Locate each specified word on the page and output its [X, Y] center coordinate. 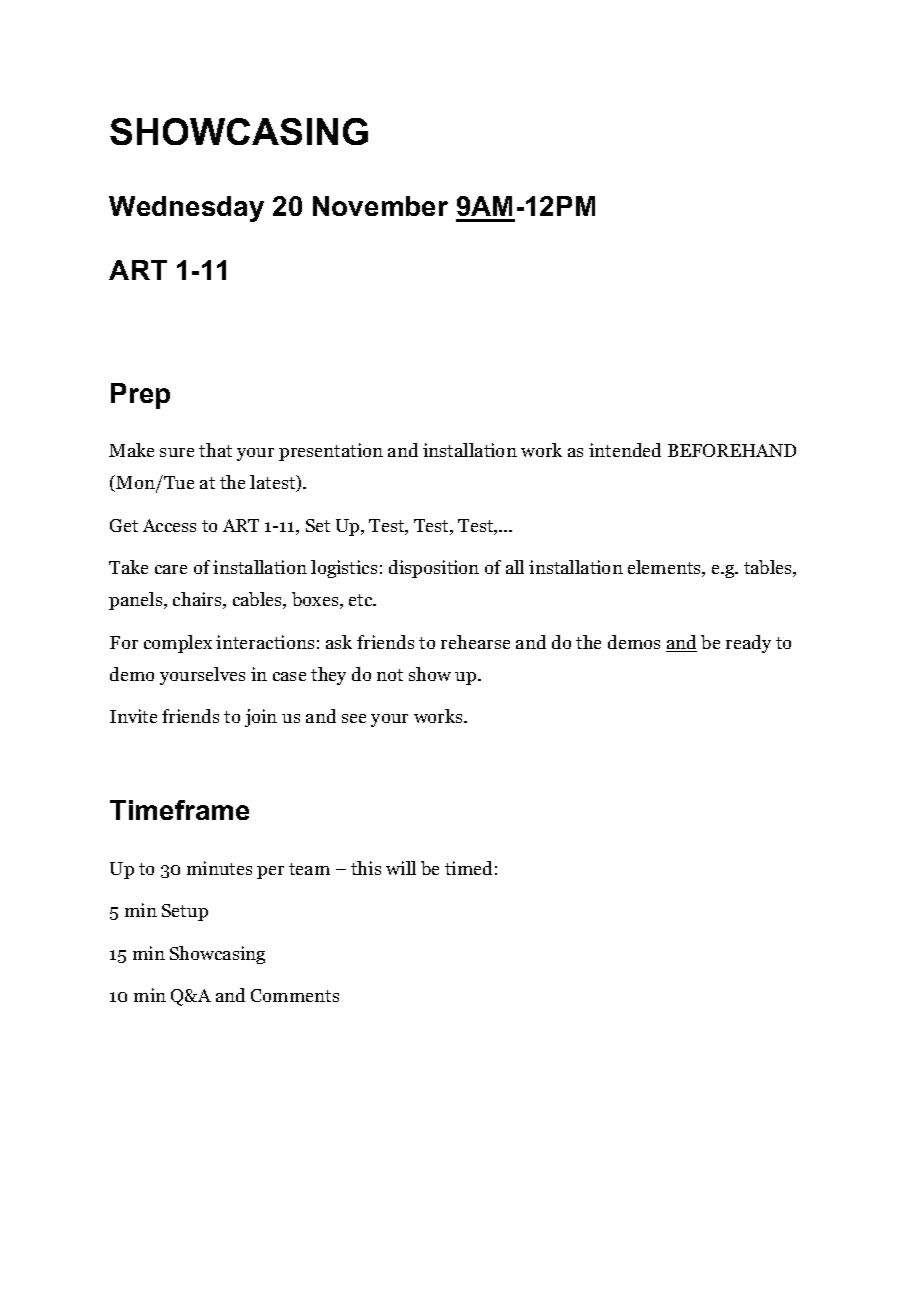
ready [748, 644]
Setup [185, 912]
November [380, 206]
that [215, 450]
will [401, 868]
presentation [331, 452]
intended [625, 450]
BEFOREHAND [732, 450]
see [354, 718]
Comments [295, 995]
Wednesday [186, 209]
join [261, 718]
